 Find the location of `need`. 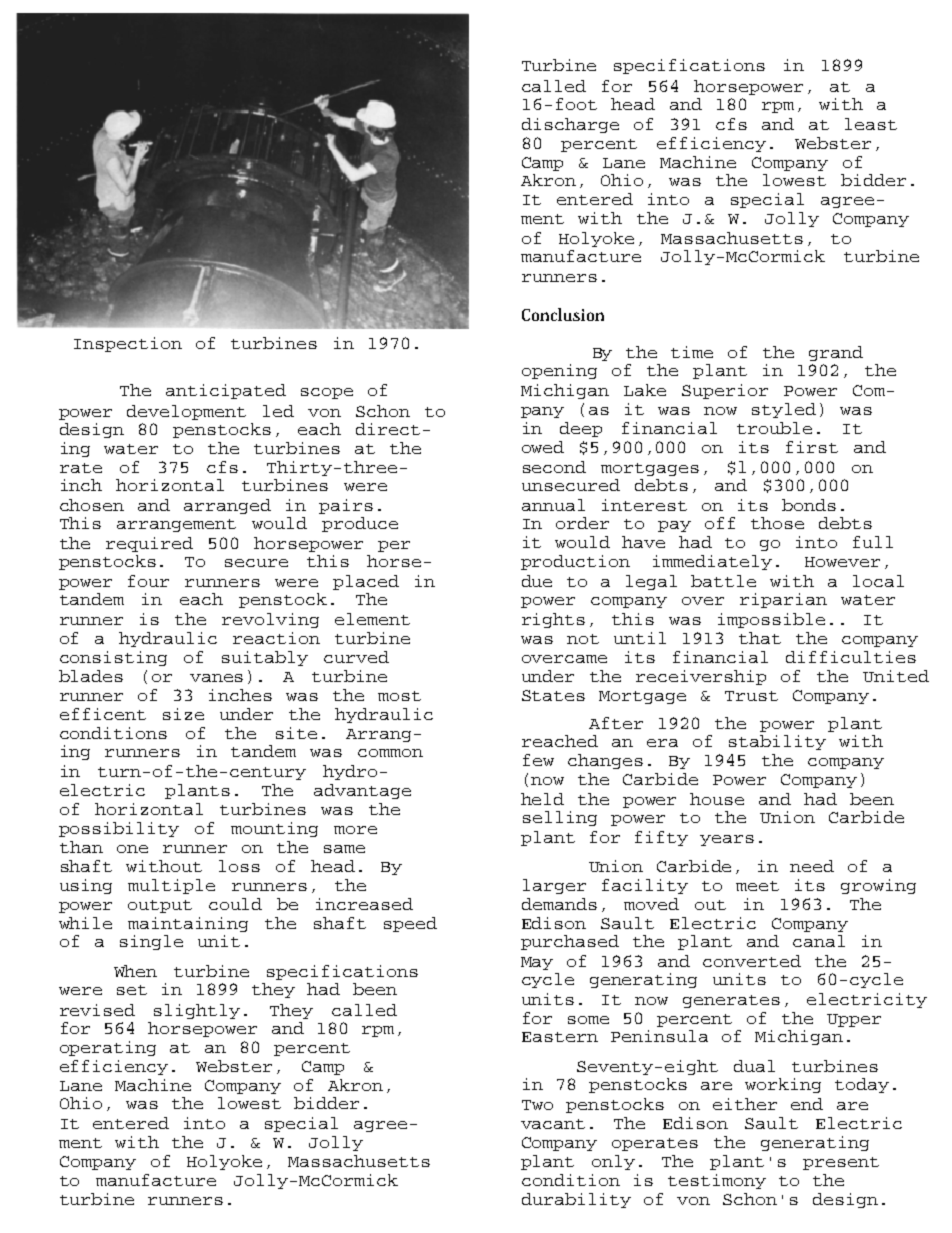

need is located at coordinates (812, 866).
